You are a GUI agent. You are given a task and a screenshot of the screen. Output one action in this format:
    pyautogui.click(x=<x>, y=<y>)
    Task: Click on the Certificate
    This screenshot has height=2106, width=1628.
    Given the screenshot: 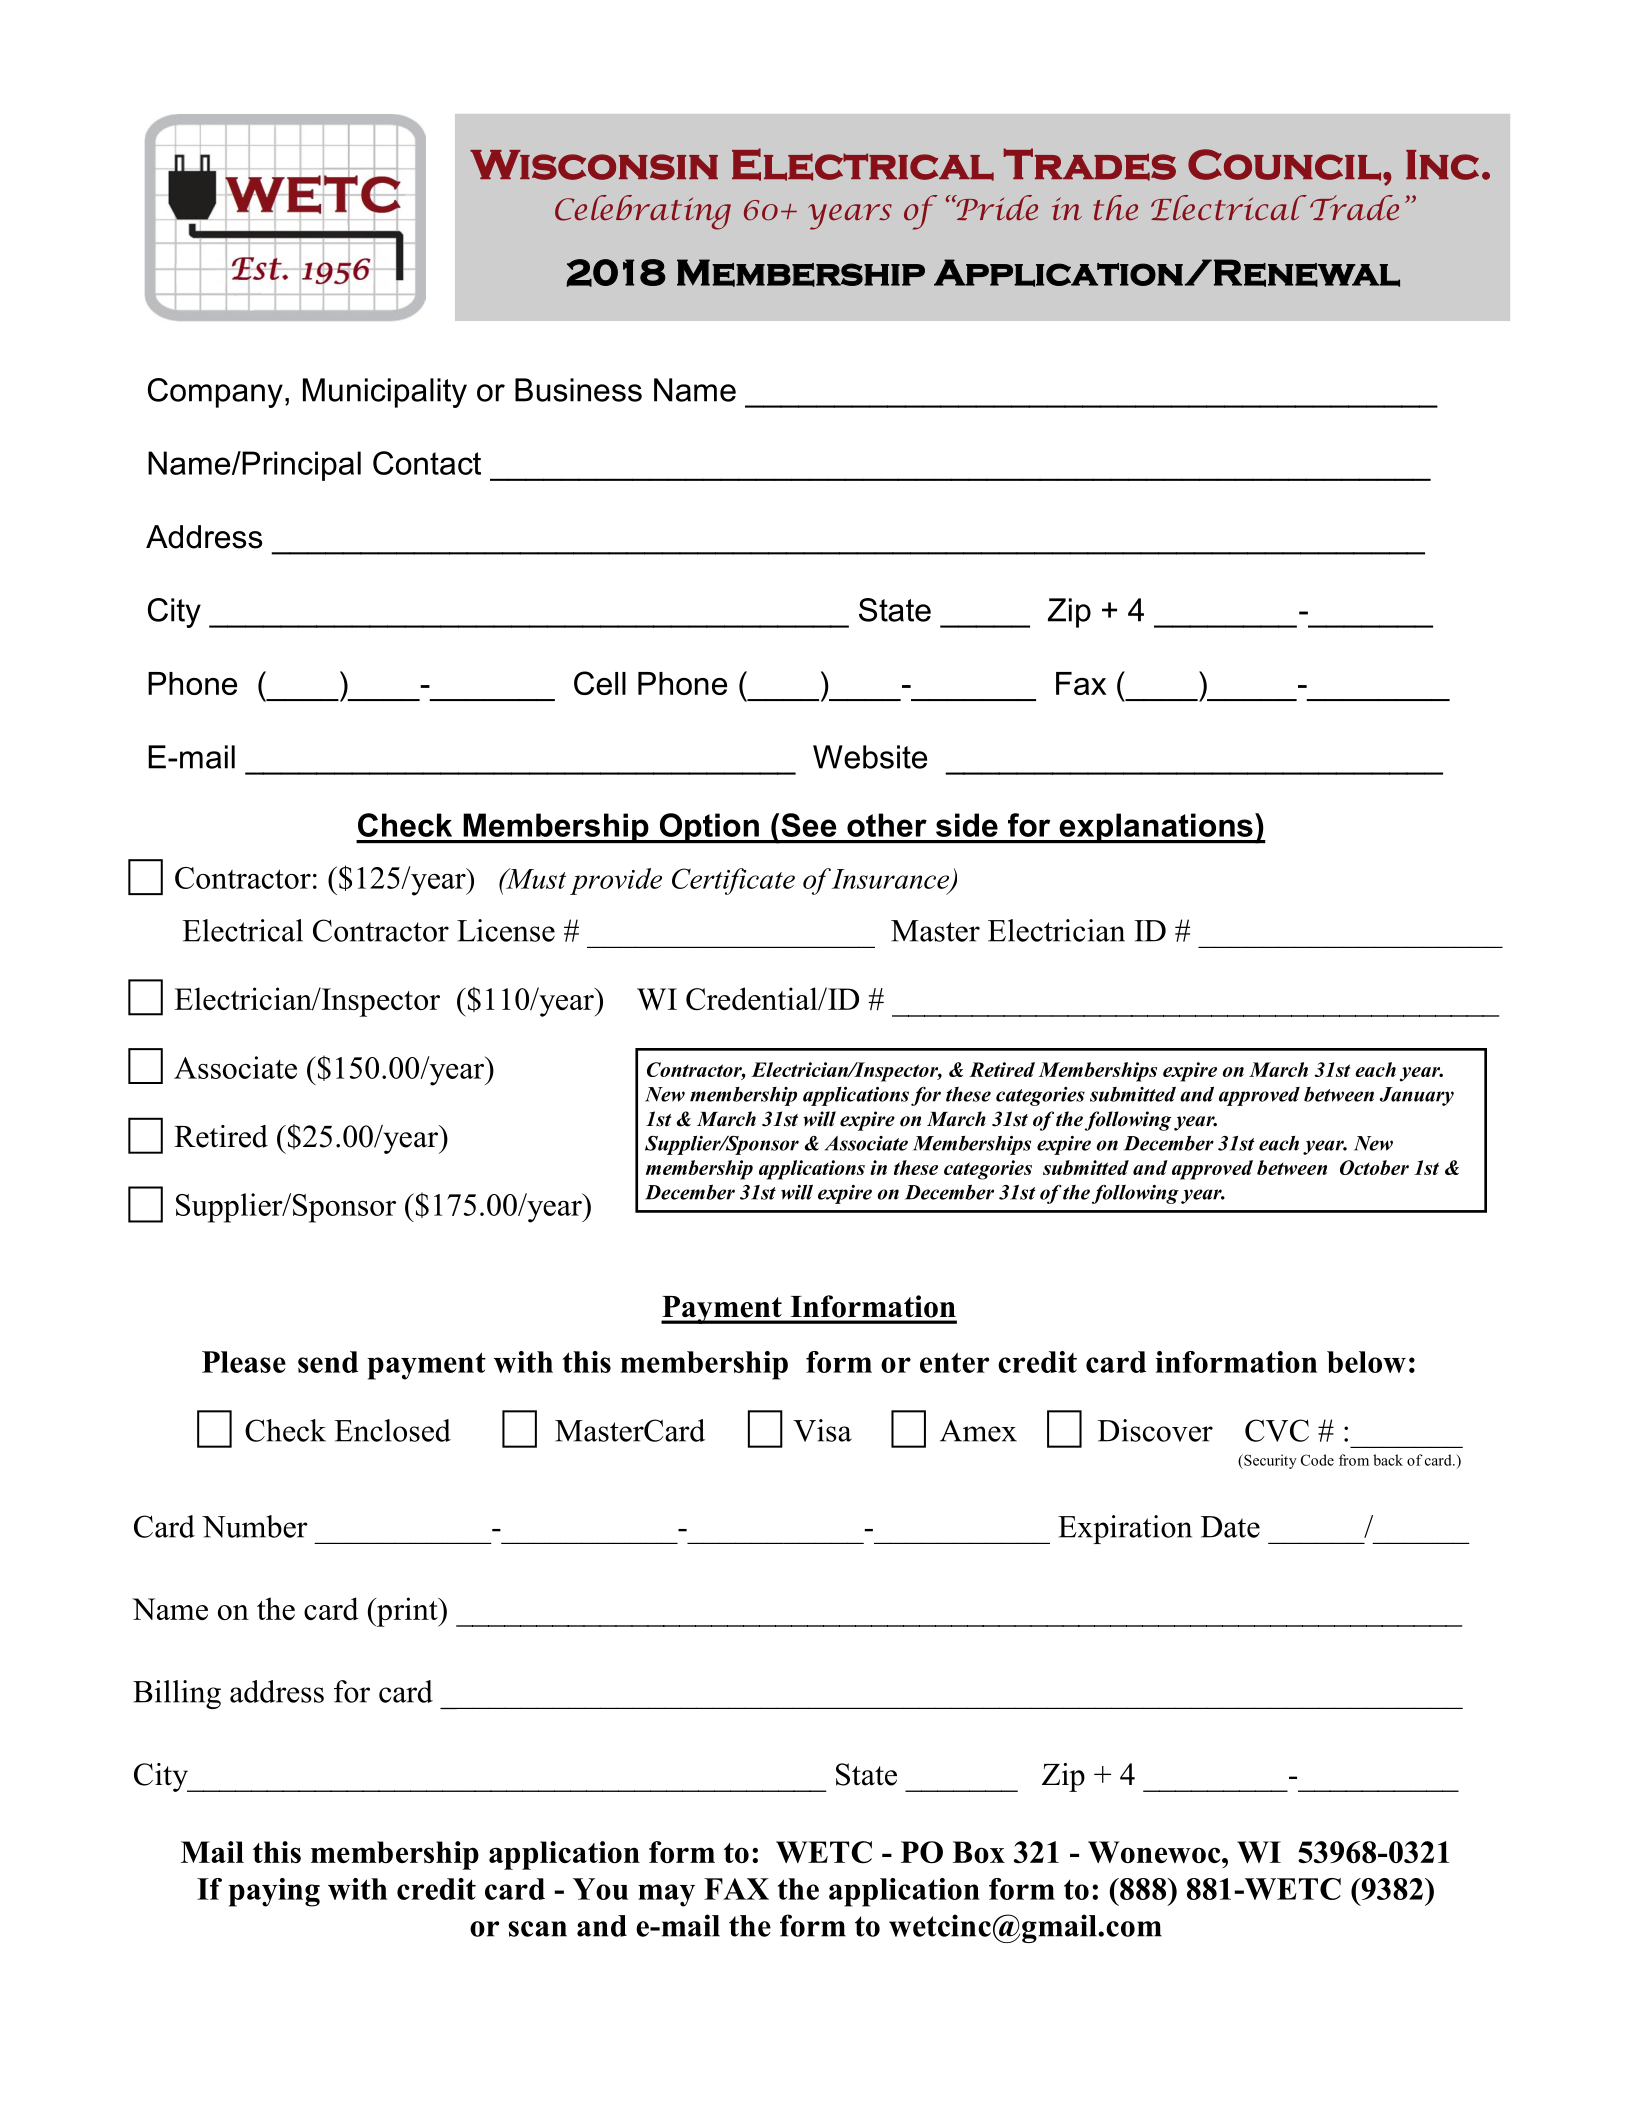 What is the action you would take?
    pyautogui.click(x=733, y=881)
